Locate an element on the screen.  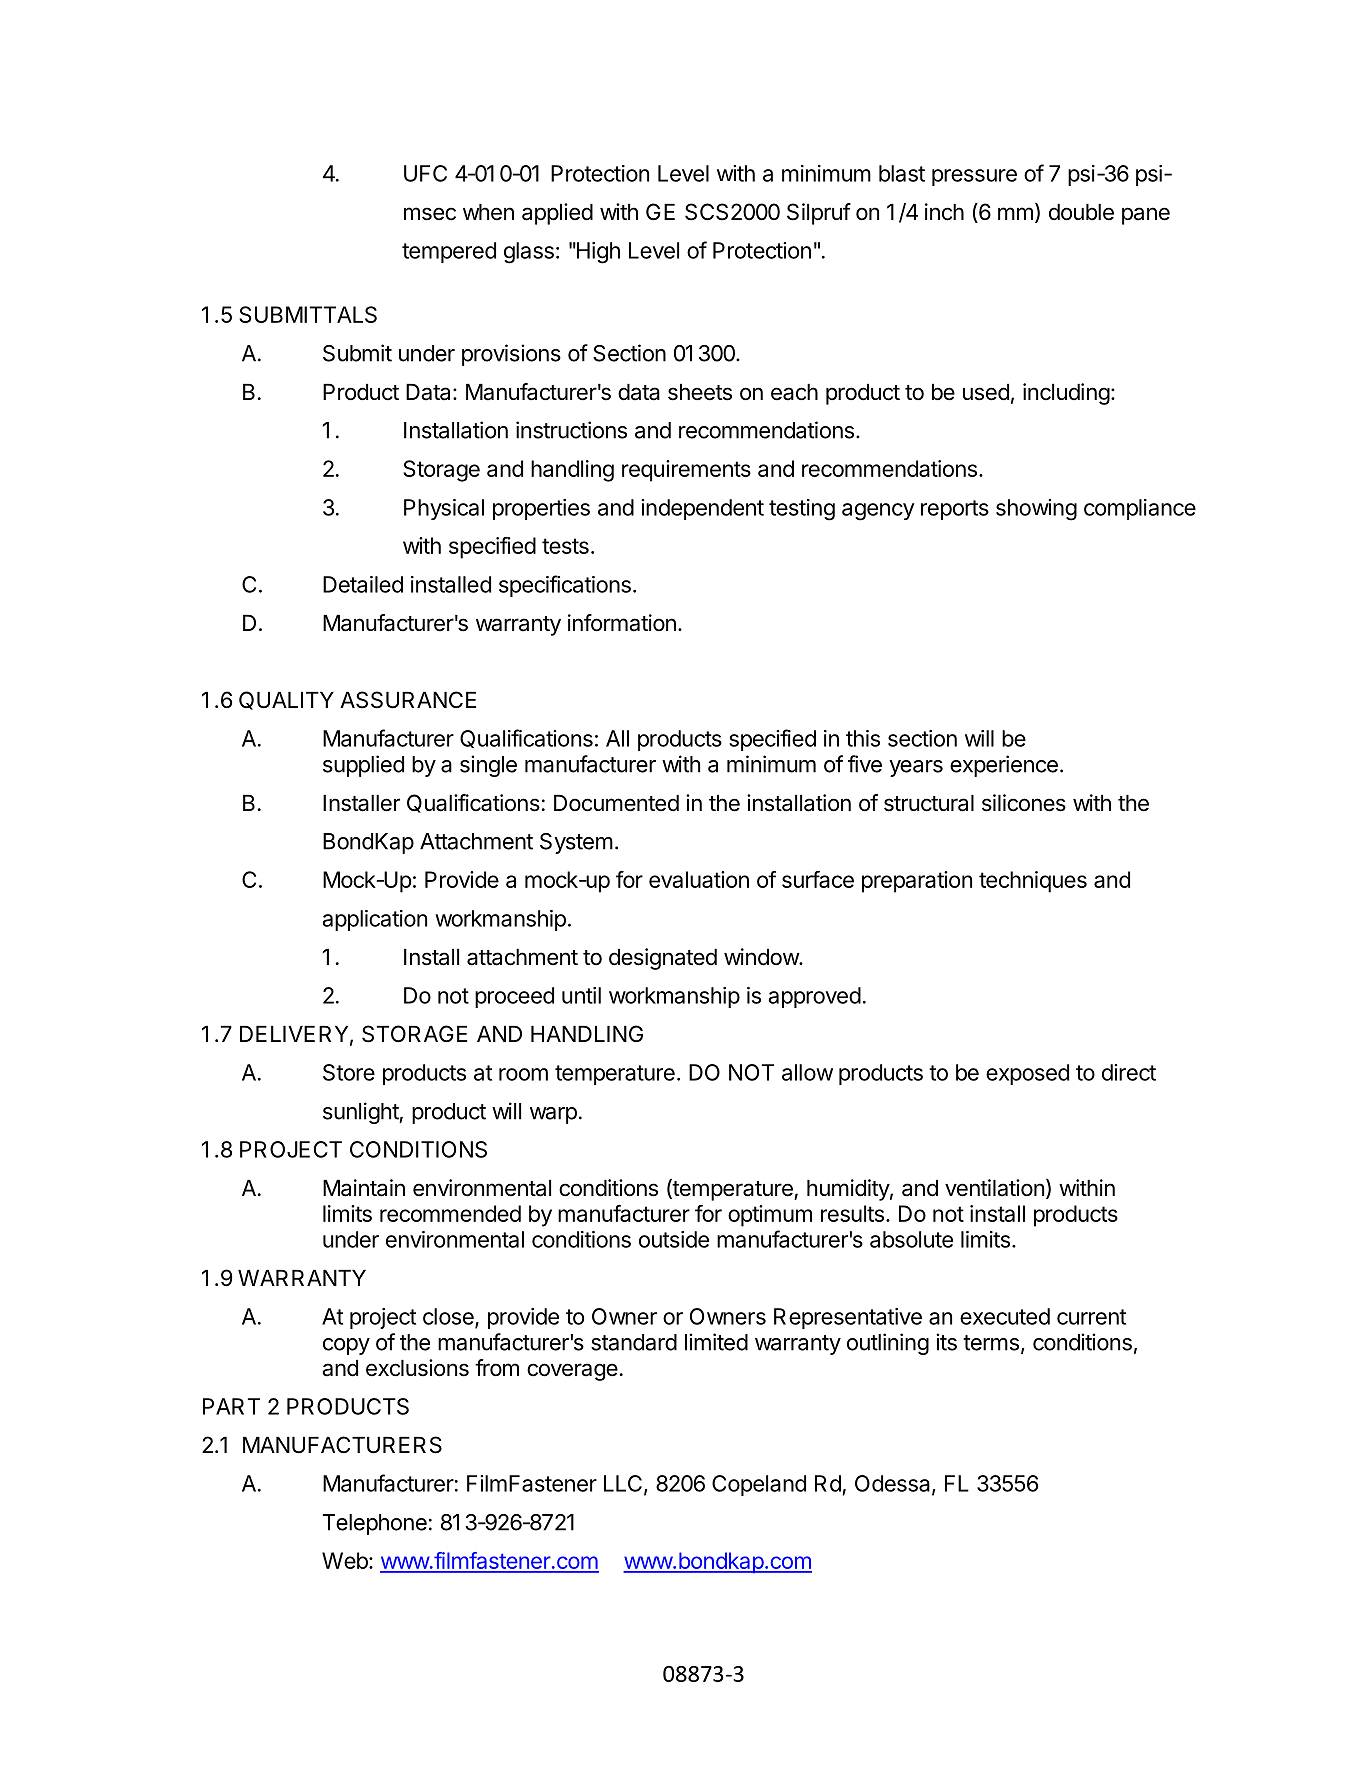
application is located at coordinates (375, 920).
